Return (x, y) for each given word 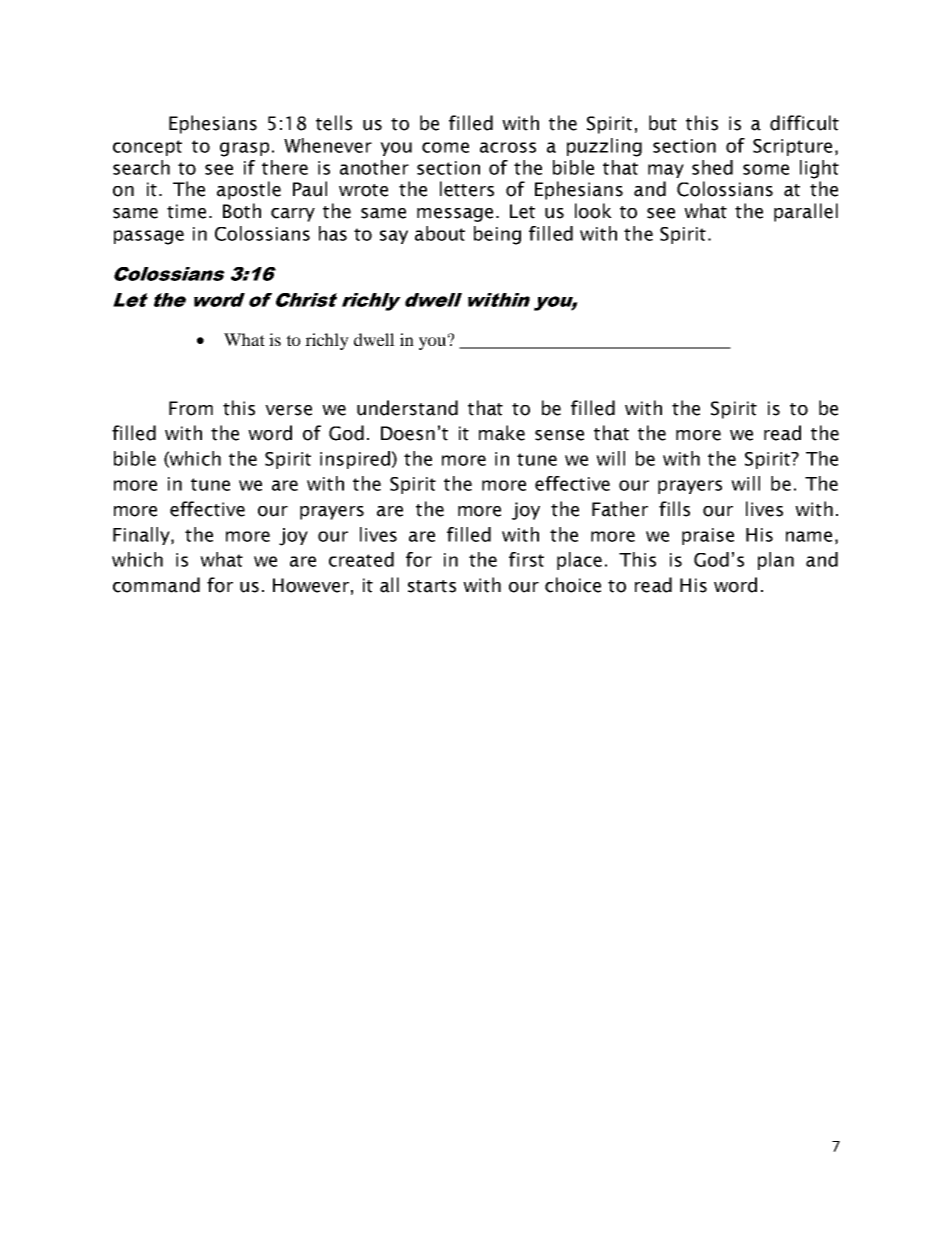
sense (559, 435)
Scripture (792, 147)
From (191, 408)
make (502, 433)
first (526, 559)
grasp (244, 149)
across (508, 147)
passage (149, 237)
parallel (806, 212)
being (497, 235)
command (156, 585)
